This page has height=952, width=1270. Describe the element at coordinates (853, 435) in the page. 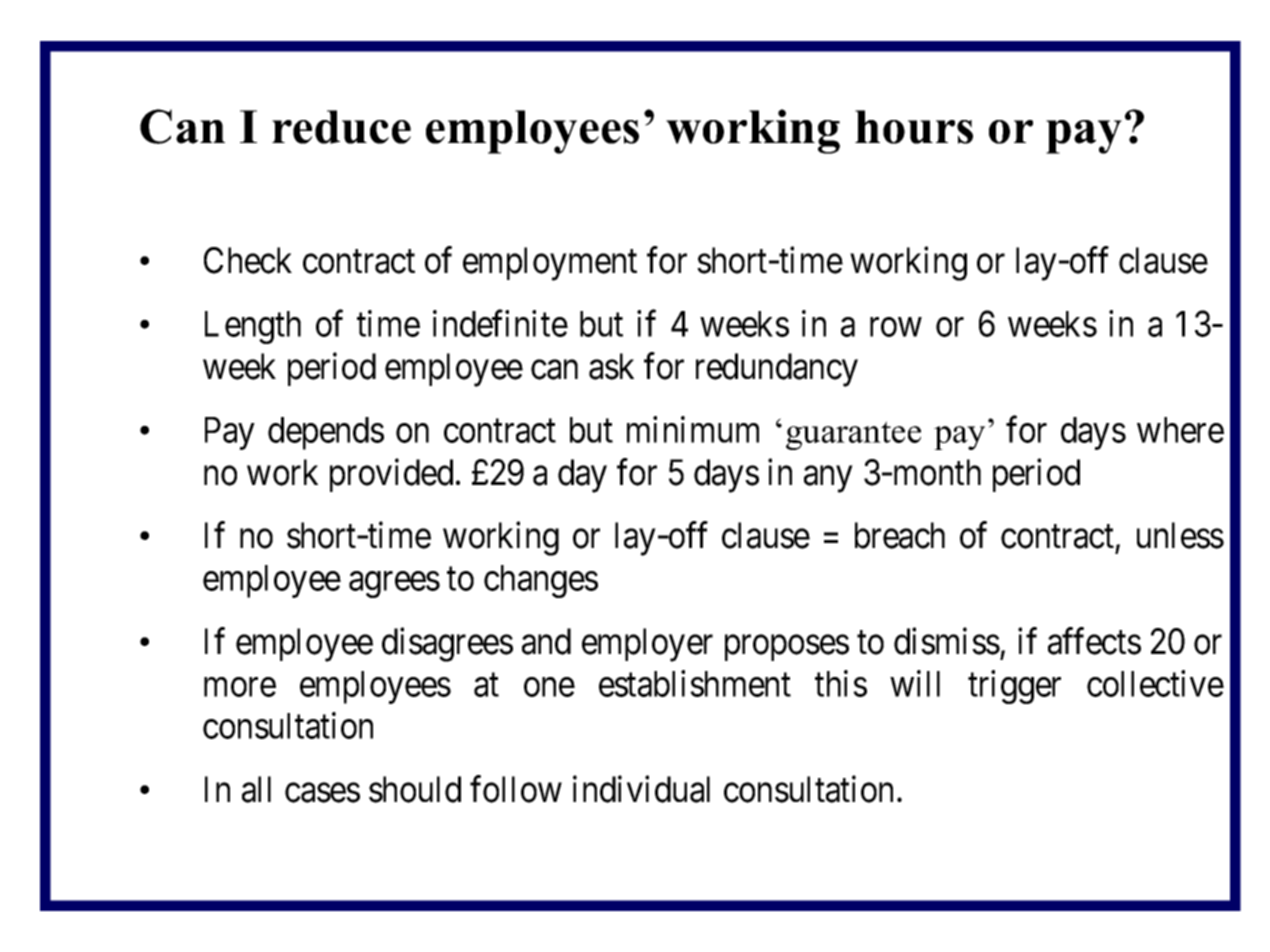

I see `guarantee` at that location.
